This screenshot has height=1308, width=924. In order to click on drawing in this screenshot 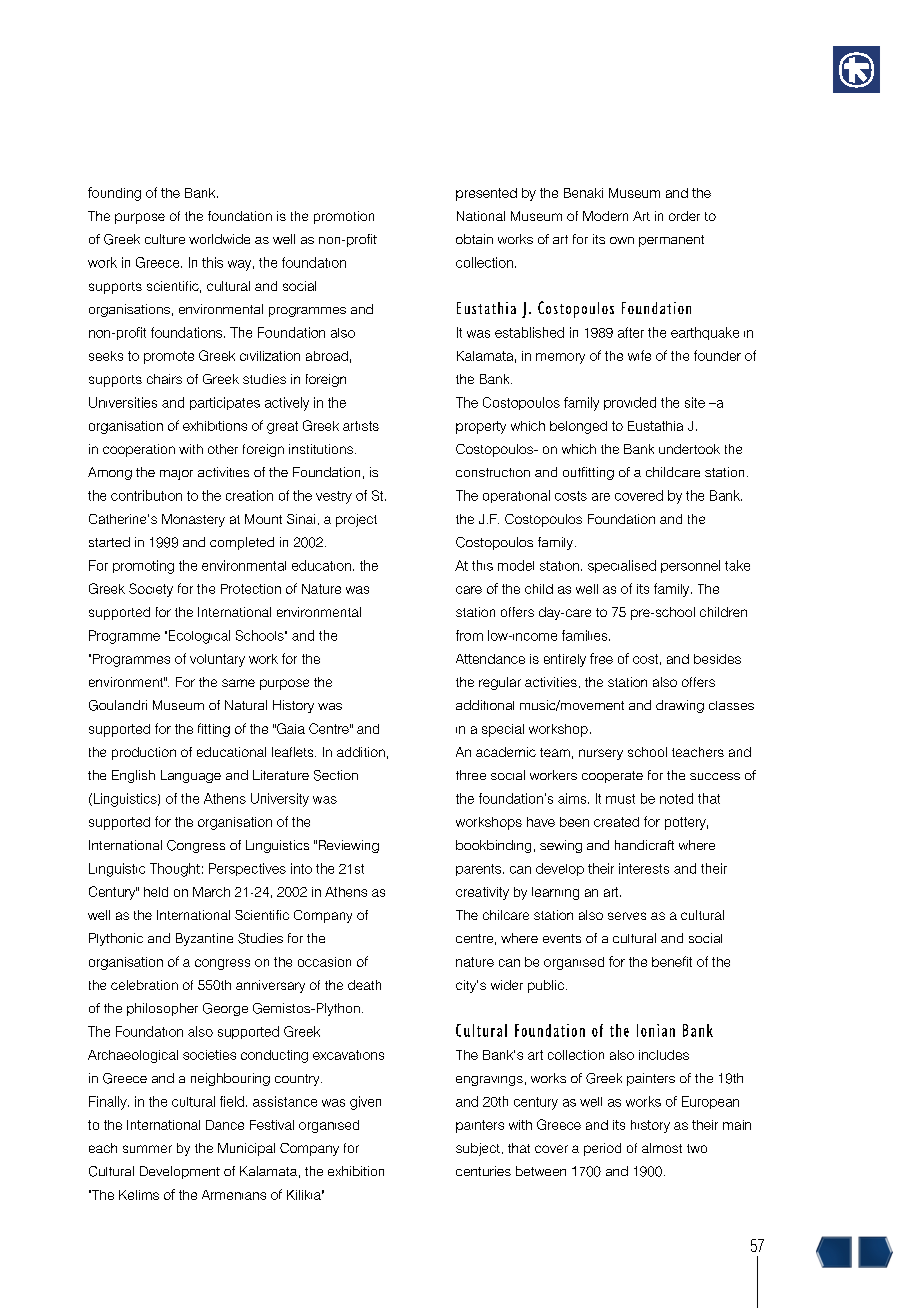, I will do `click(680, 706)`.
